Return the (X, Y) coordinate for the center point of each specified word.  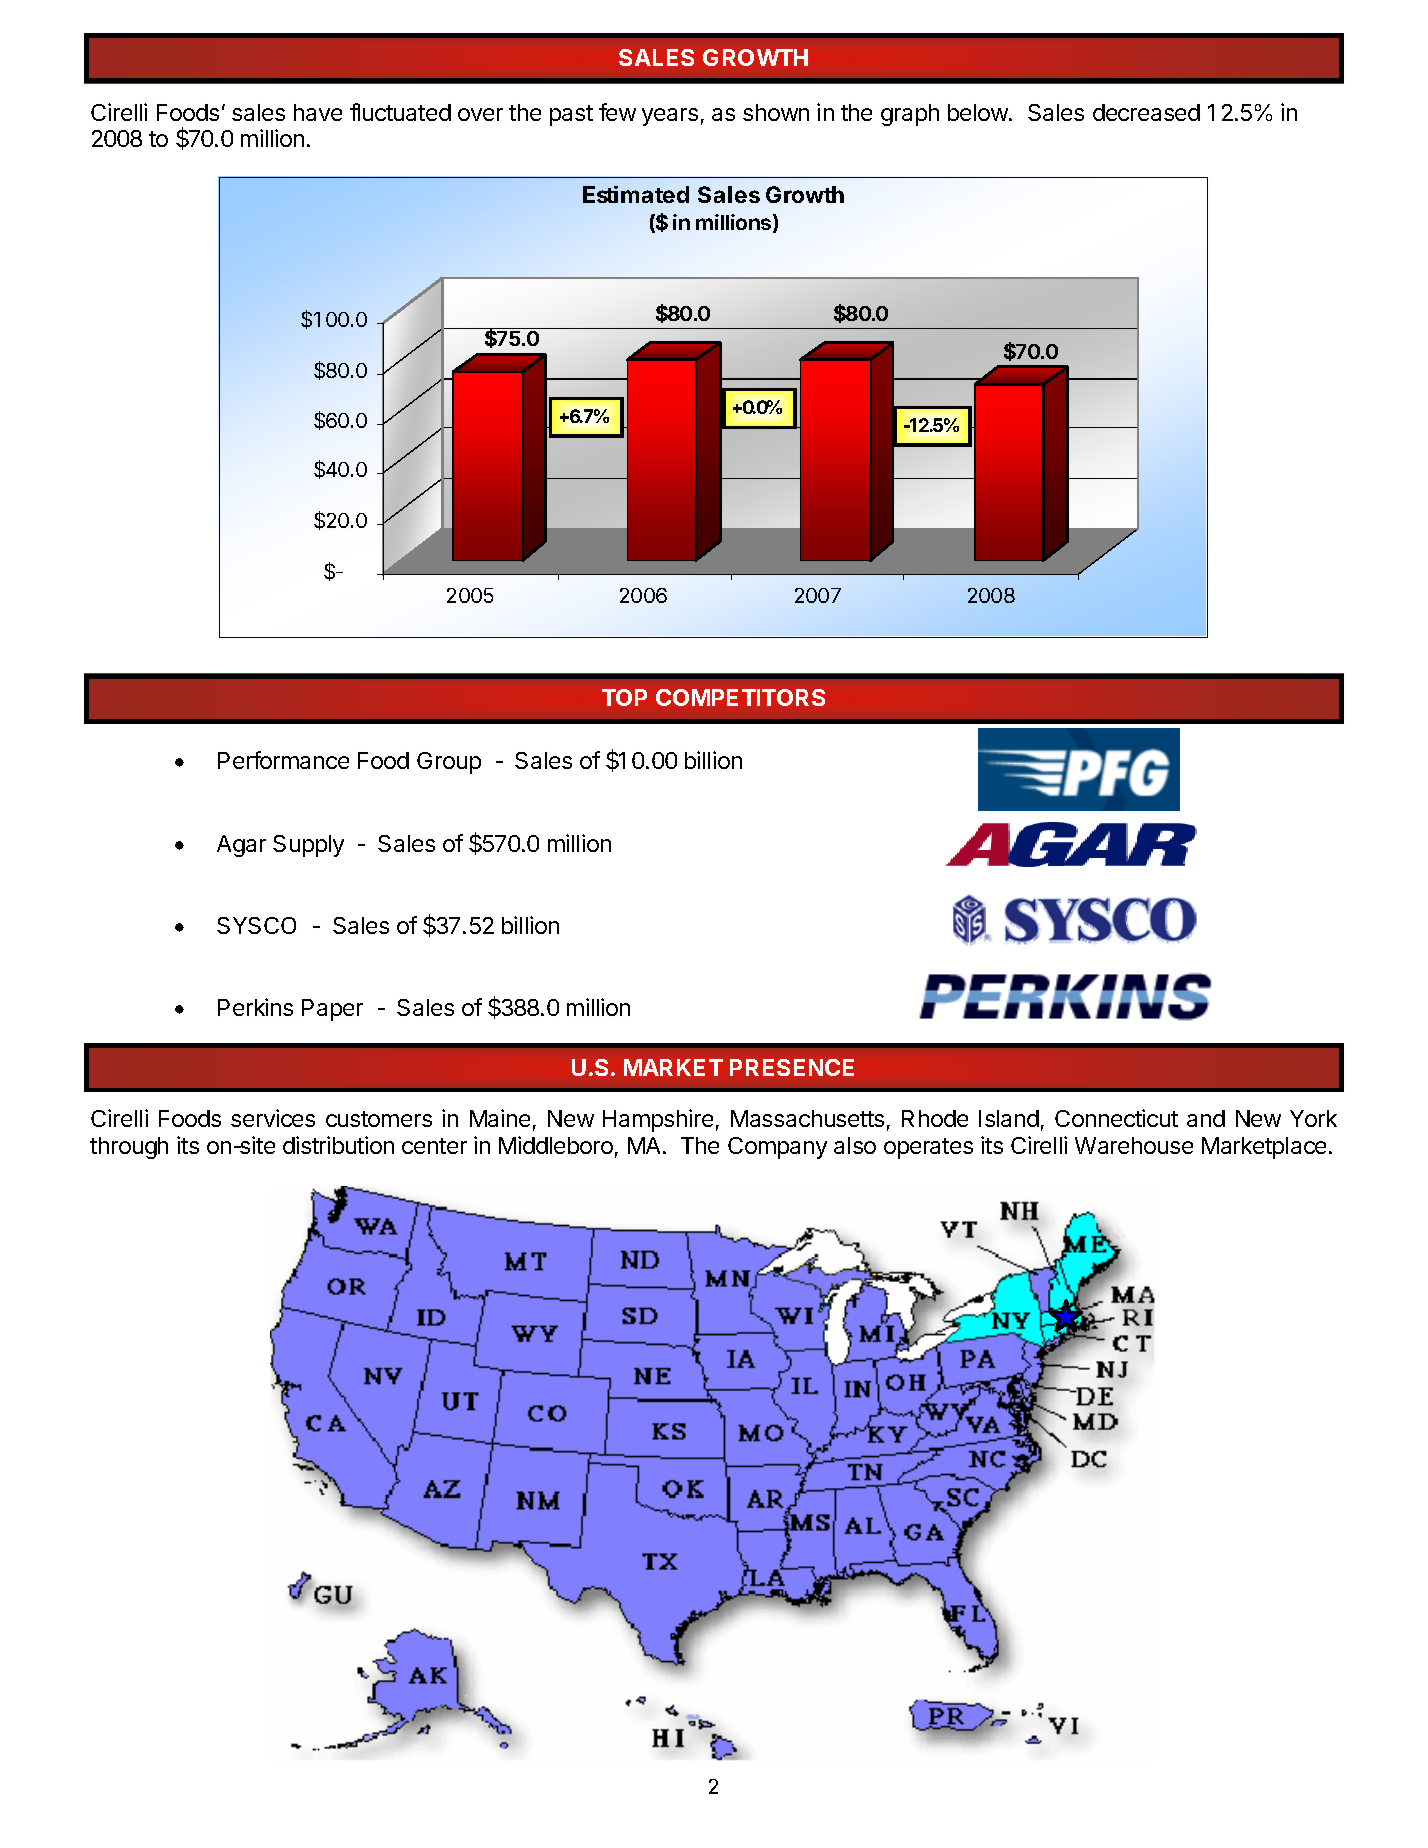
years (670, 117)
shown (776, 112)
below (979, 112)
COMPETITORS (740, 697)
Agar (241, 846)
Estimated (636, 194)
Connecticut (1116, 1118)
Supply (308, 846)
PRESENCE (792, 1067)
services (273, 1118)
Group (449, 763)
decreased (1146, 112)
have (318, 112)
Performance (283, 760)
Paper (332, 1010)
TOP (624, 697)
